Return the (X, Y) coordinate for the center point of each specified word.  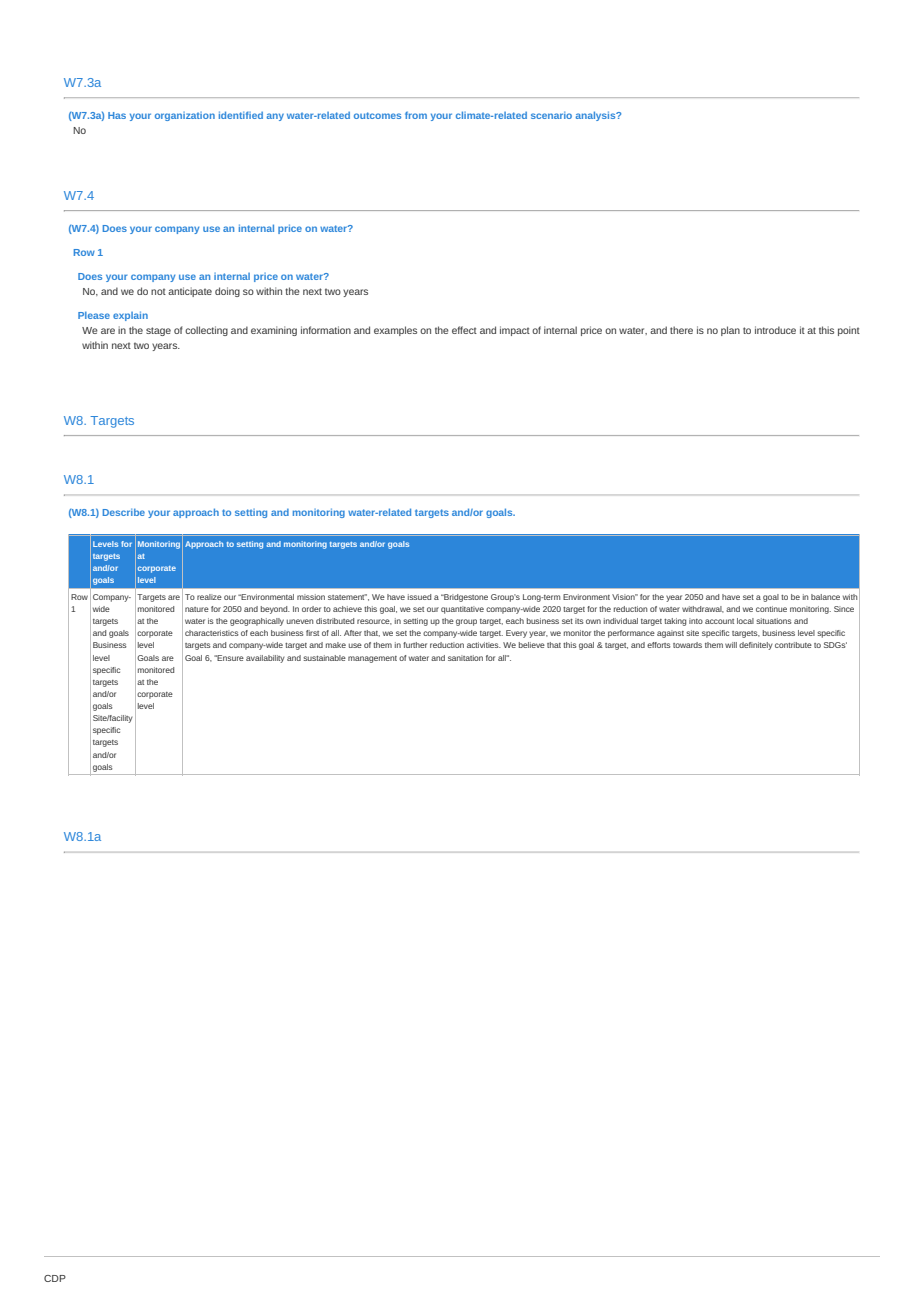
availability (265, 659)
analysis (597, 116)
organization (185, 116)
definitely (756, 646)
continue (771, 609)
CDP (55, 1278)
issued (419, 597)
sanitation (465, 658)
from (416, 115)
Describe (124, 512)
